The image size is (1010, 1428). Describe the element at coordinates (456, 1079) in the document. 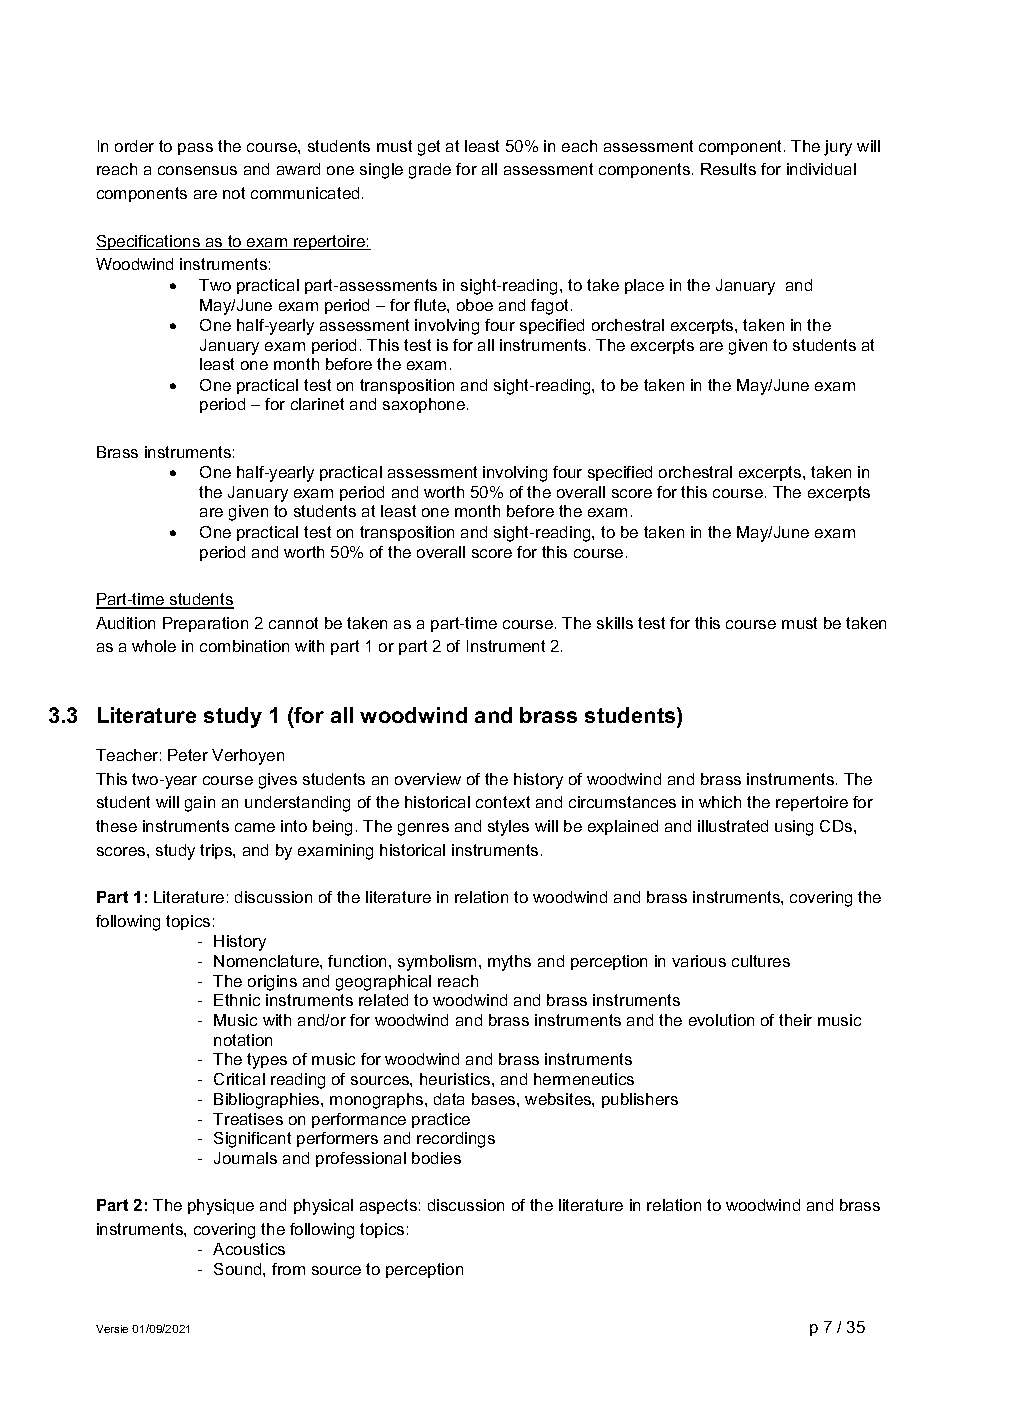

I see `heuristics` at that location.
